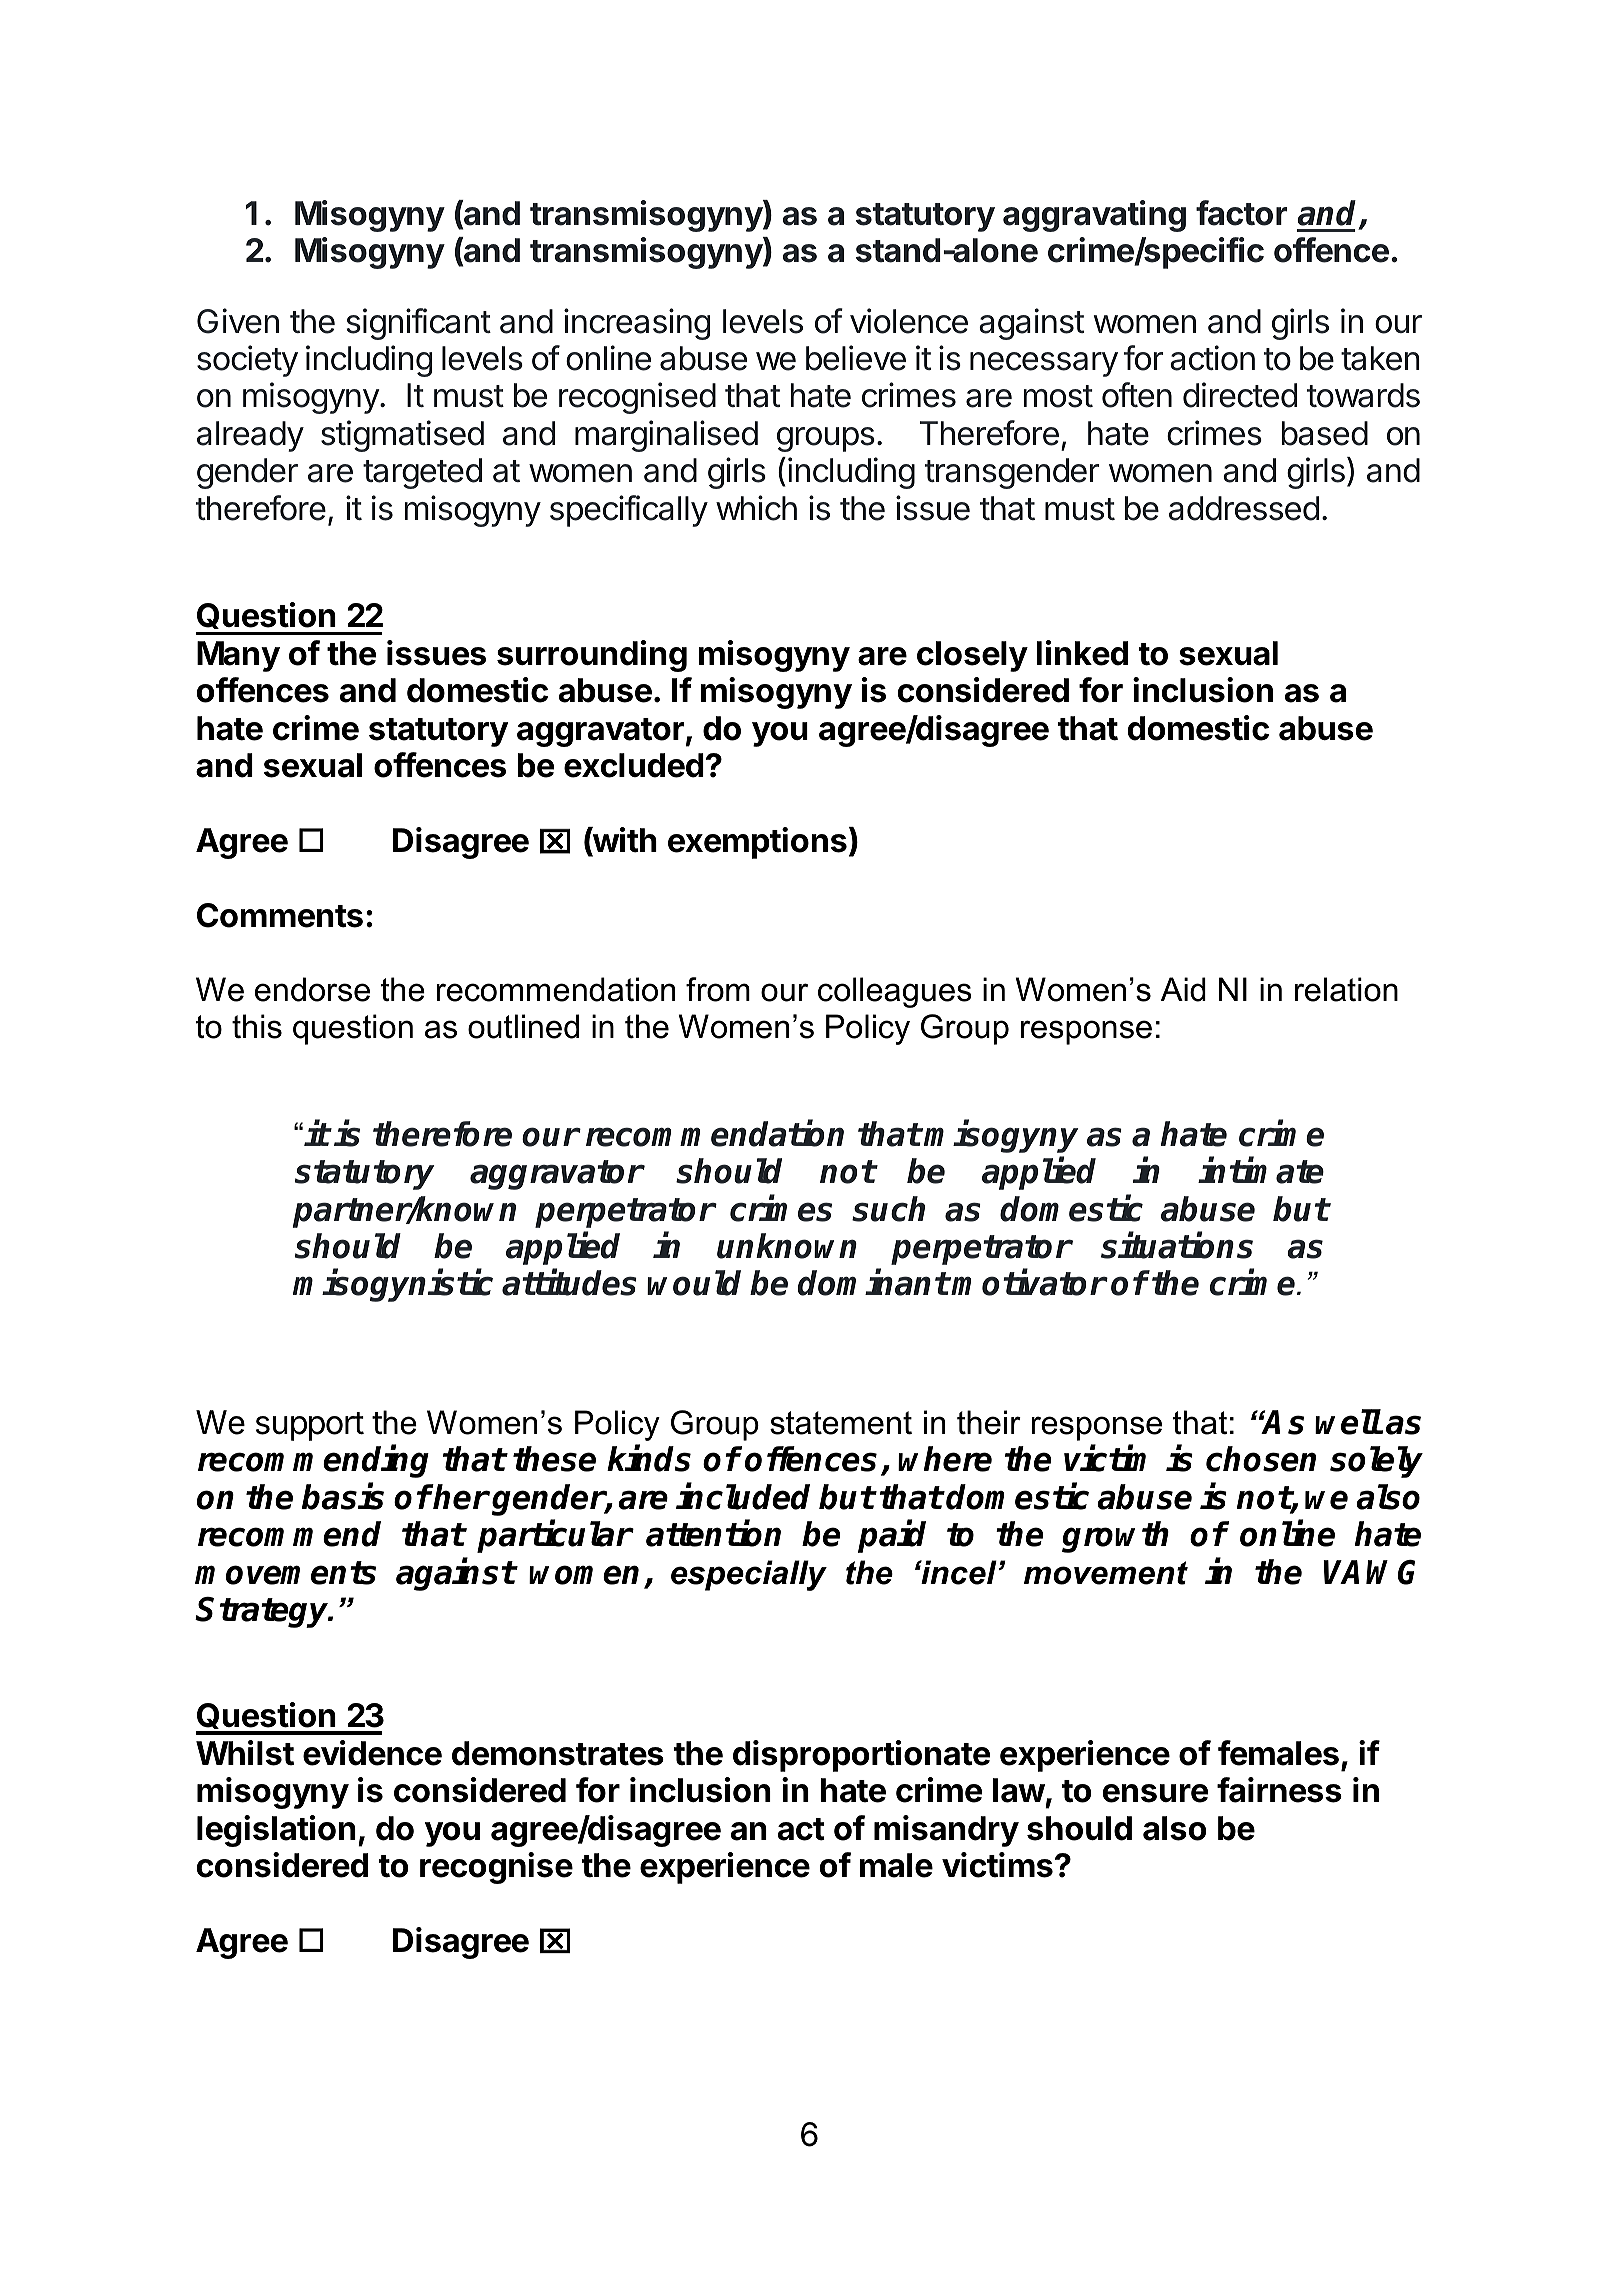 This screenshot has height=2286, width=1617. I want to click on endorse, so click(312, 989).
